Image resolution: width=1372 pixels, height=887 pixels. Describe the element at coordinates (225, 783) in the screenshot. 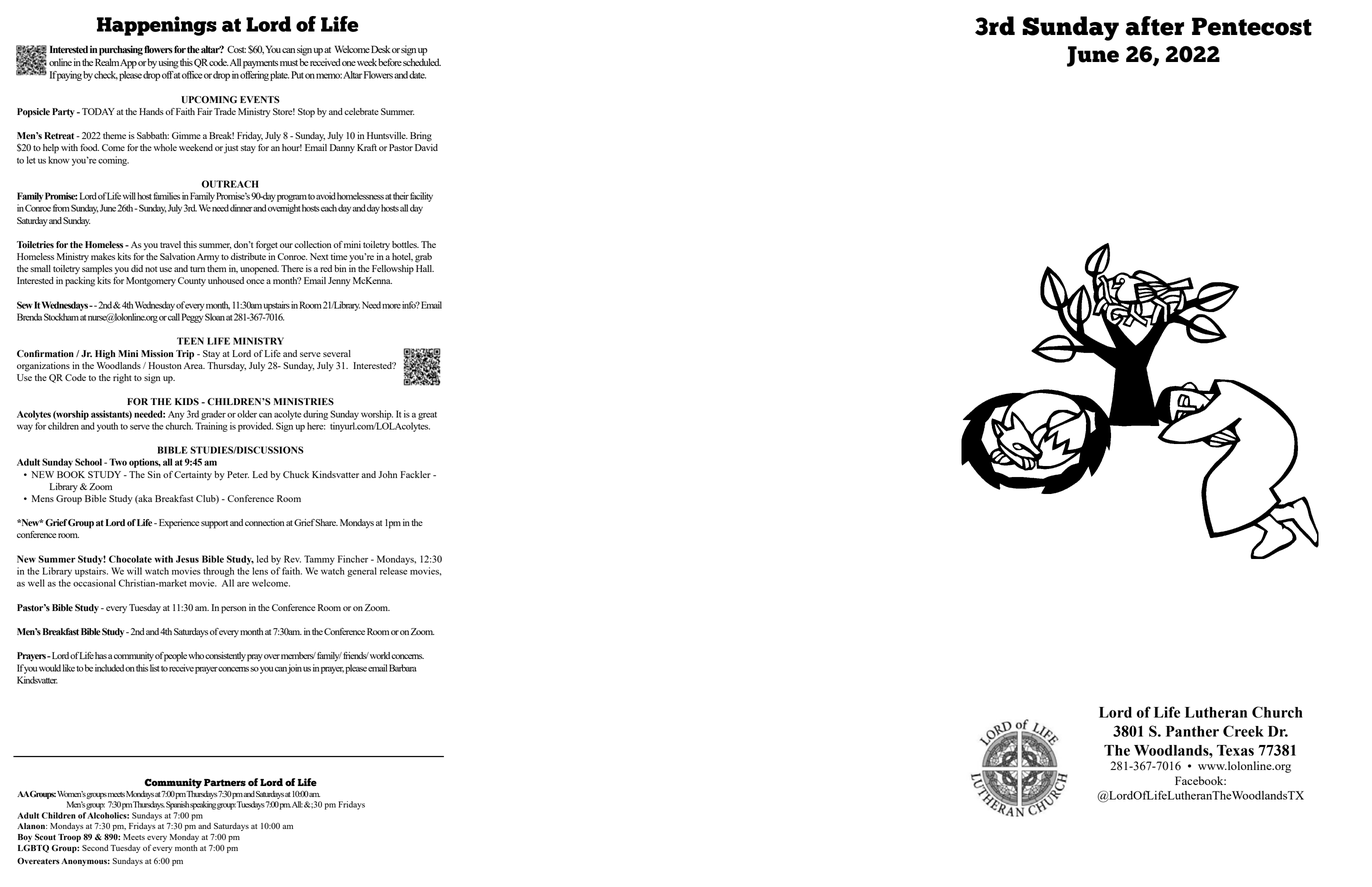

I see `Partners` at that location.
